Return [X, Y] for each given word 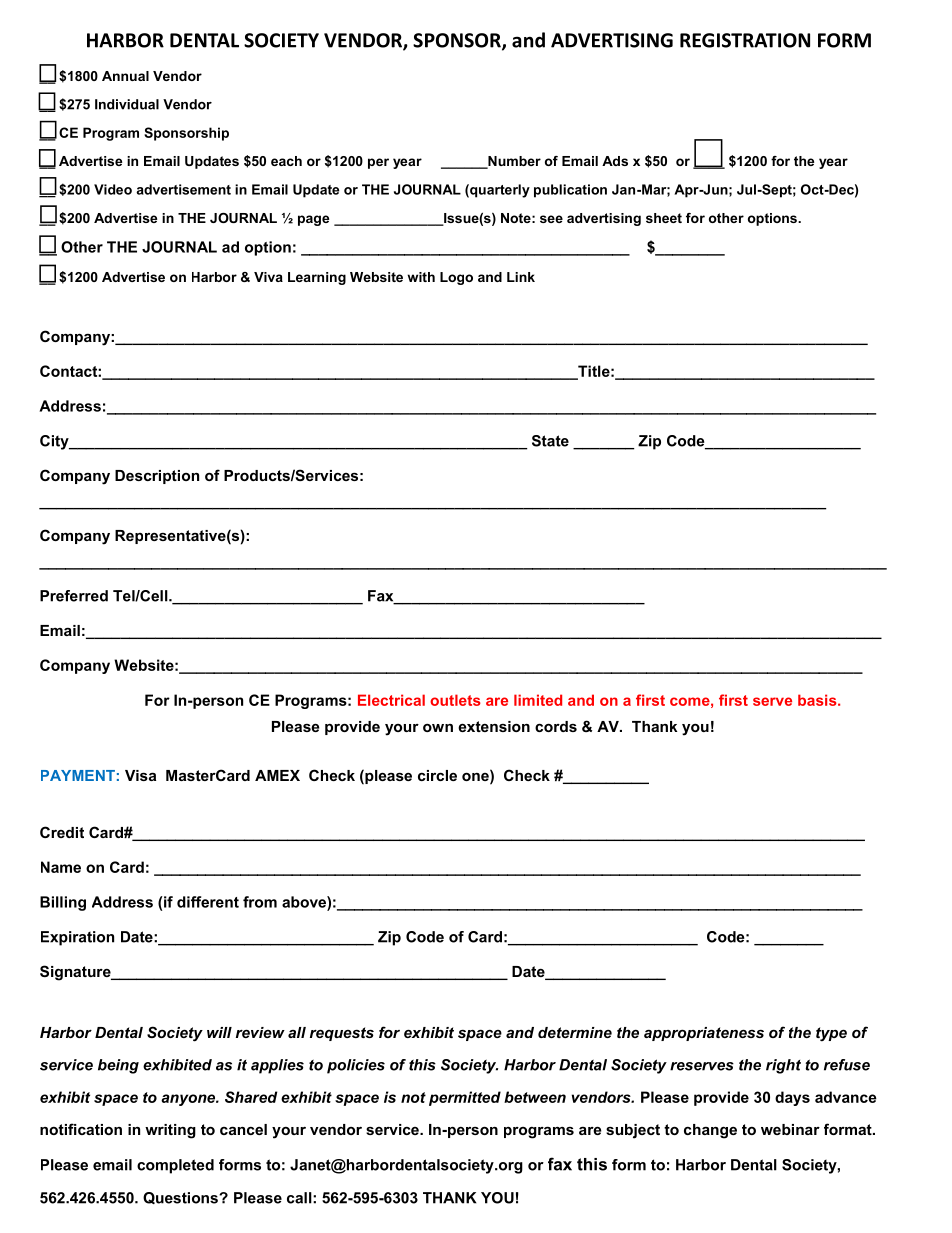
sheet [664, 218]
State [550, 441]
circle [437, 775]
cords [556, 726]
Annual [125, 76]
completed [175, 1166]
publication [570, 191]
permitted [465, 1098]
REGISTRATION [745, 40]
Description [157, 477]
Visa [140, 775]
